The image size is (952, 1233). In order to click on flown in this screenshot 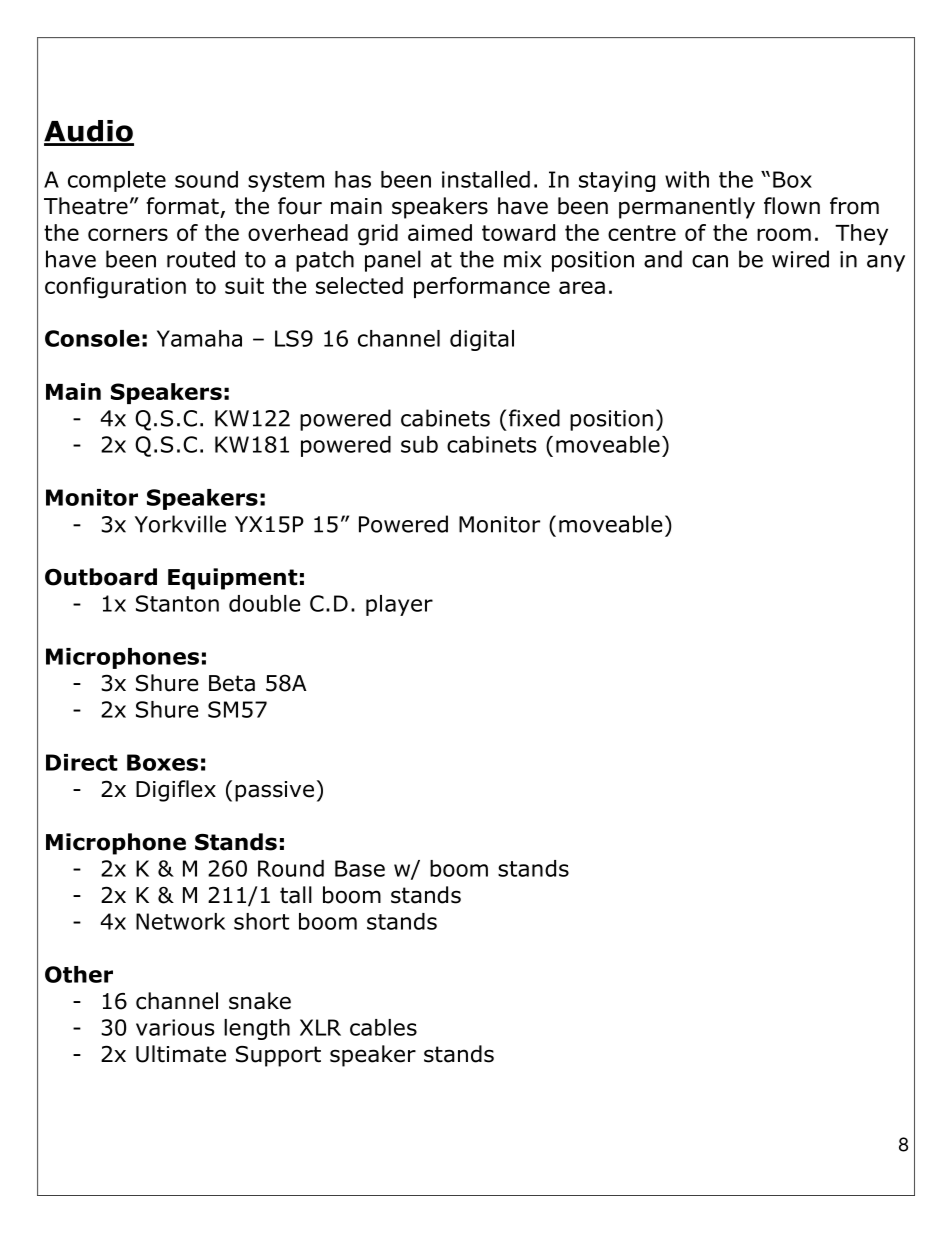, I will do `click(792, 206)`.
